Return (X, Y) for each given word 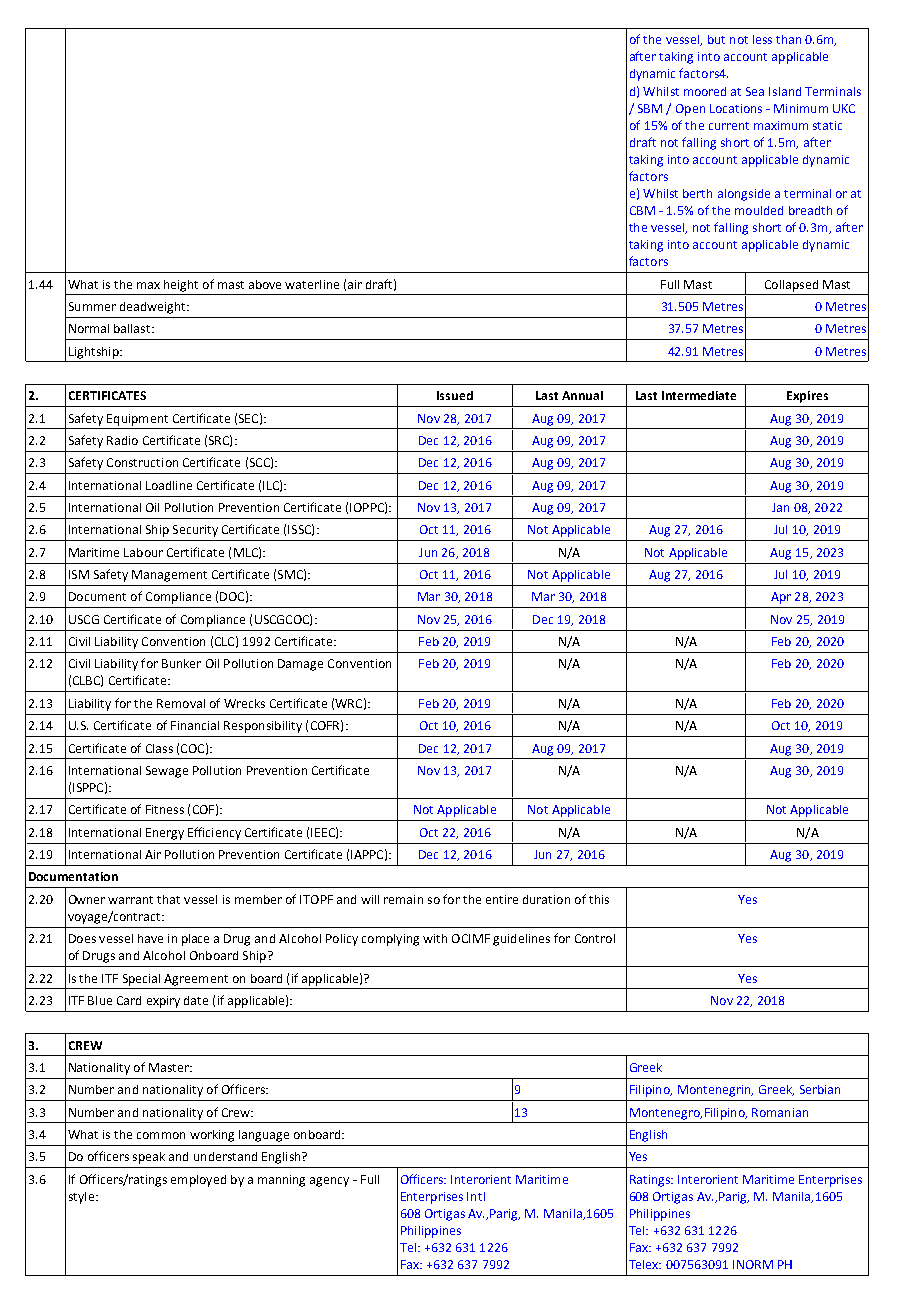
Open (690, 110)
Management (169, 576)
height (181, 286)
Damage (300, 665)
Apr (781, 598)
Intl (476, 1196)
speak (149, 1158)
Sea (755, 91)
